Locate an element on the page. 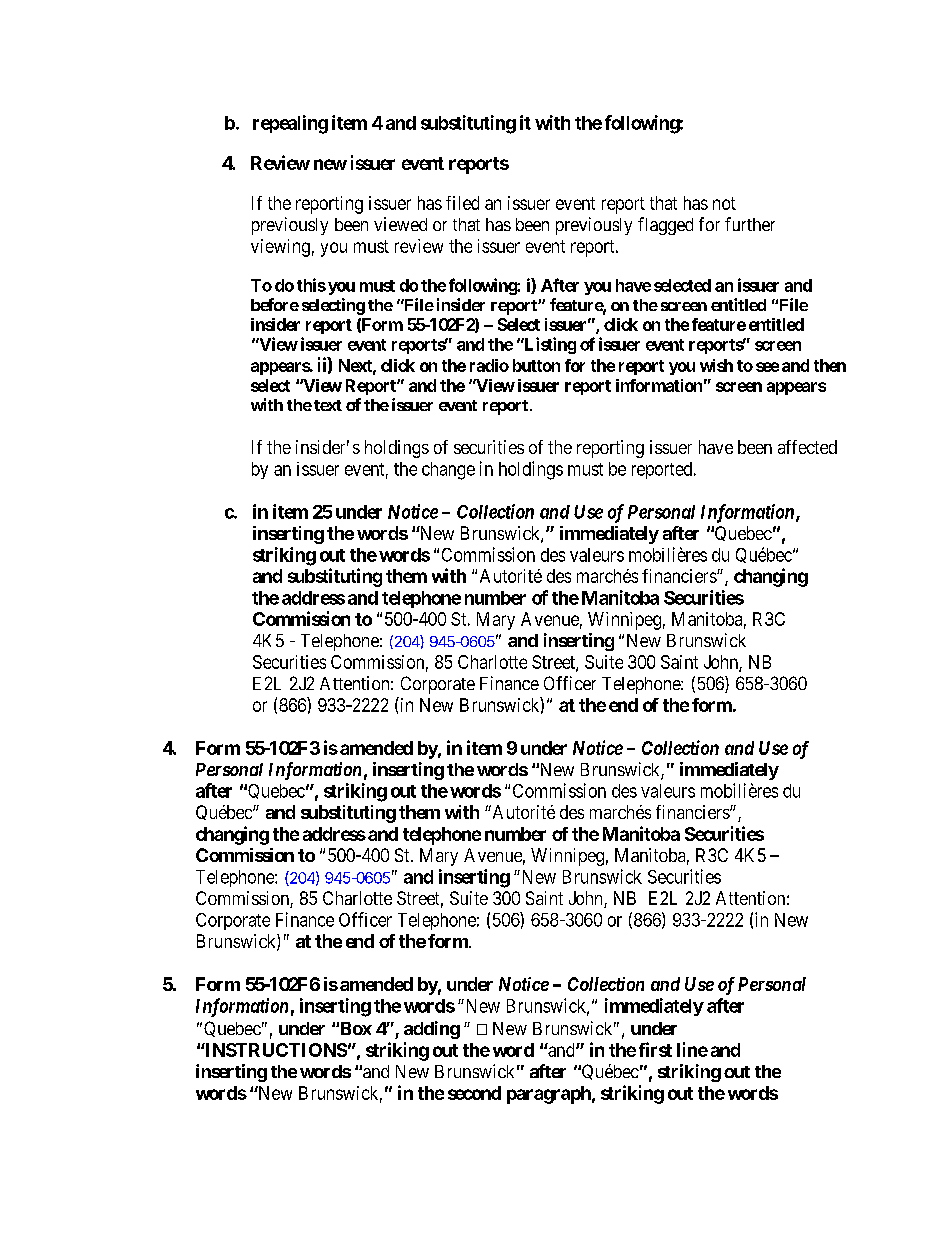 This document has height=1233, width=952. change is located at coordinates (448, 471).
